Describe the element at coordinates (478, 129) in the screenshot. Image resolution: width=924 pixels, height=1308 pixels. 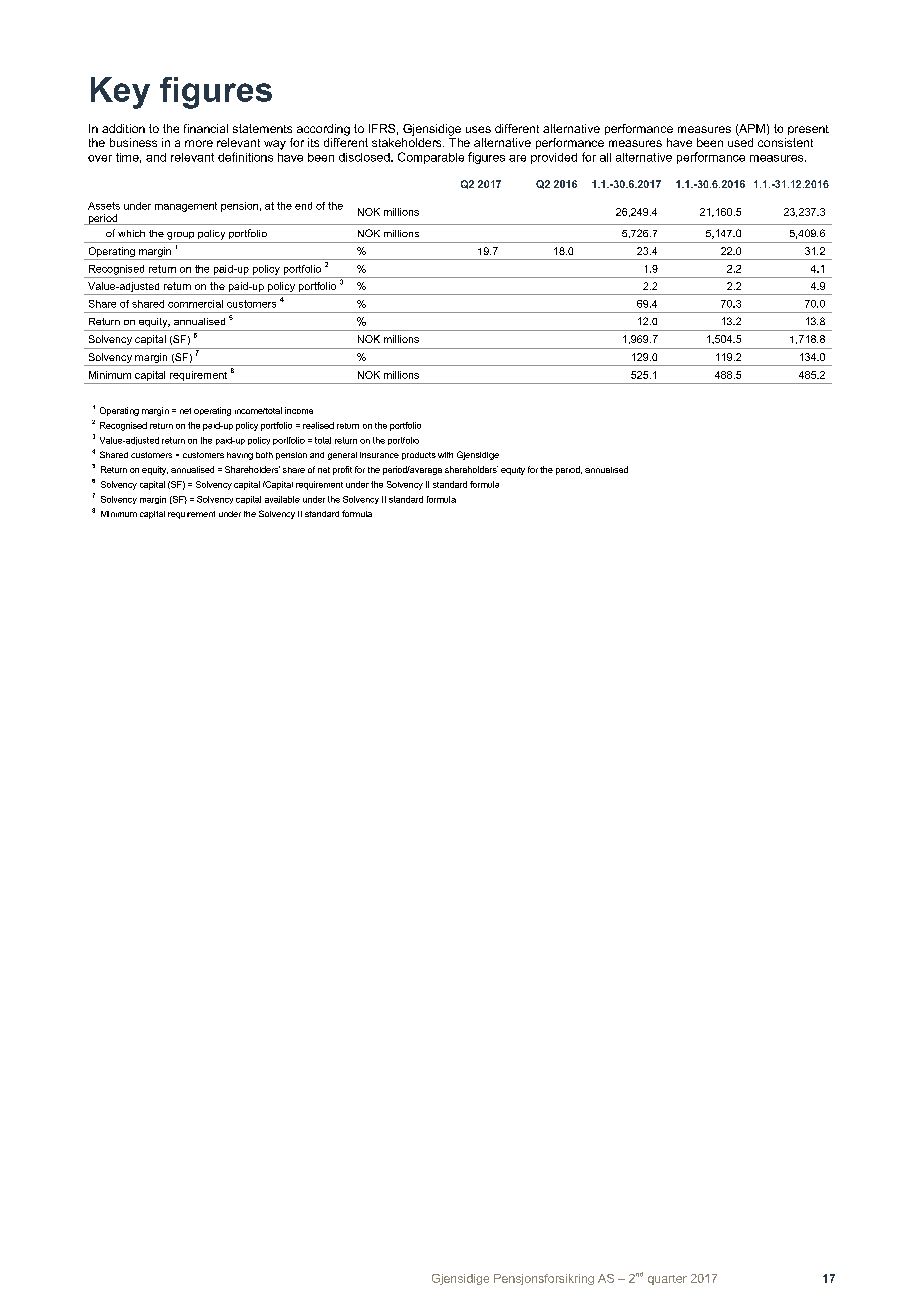
I see `uses` at that location.
